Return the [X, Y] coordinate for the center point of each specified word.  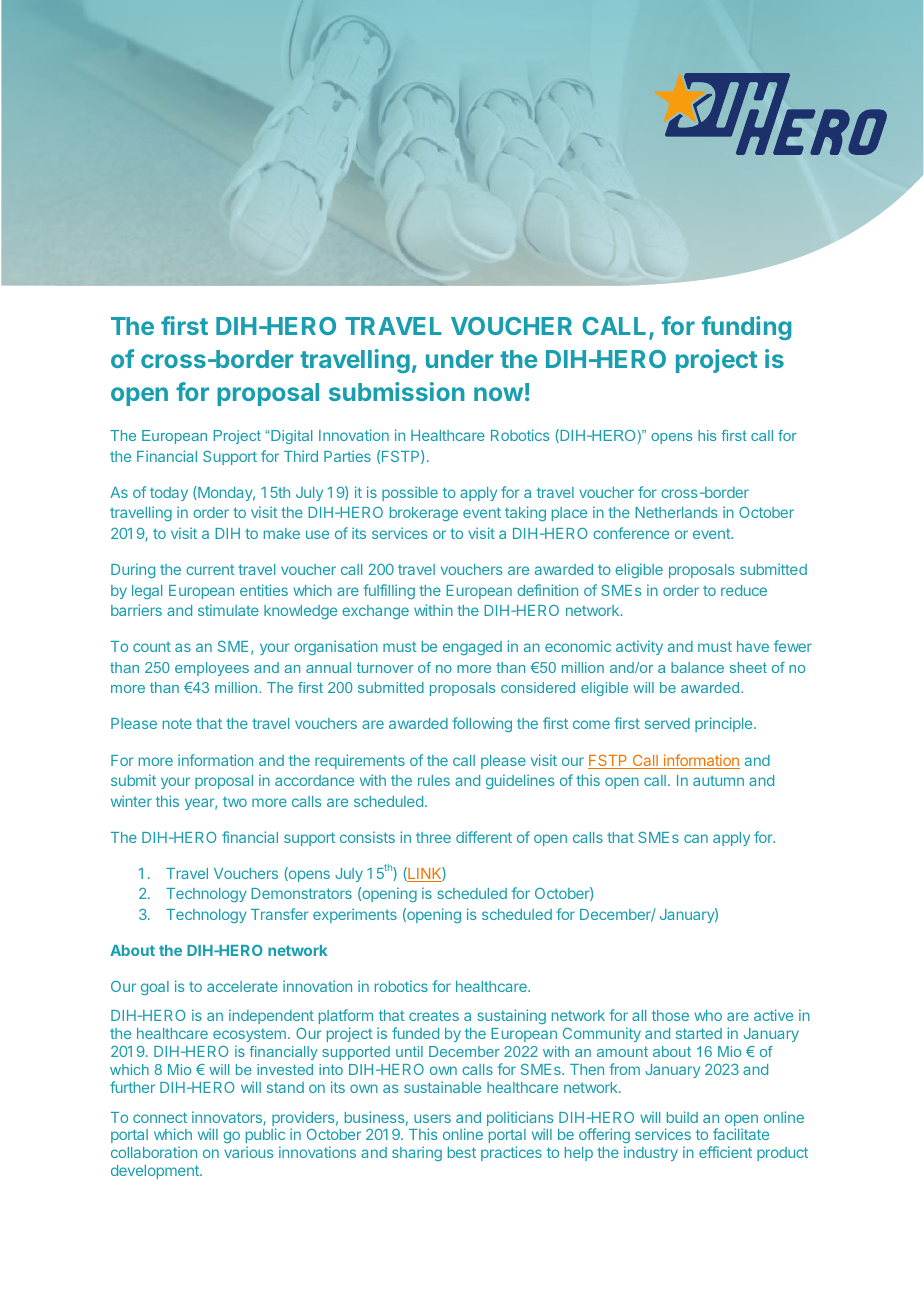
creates [434, 1015]
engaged [472, 648]
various [248, 1152]
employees [212, 669]
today [169, 494]
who [708, 1015]
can [696, 838]
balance [697, 667]
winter [131, 801]
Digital [290, 437]
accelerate [242, 986]
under [460, 359]
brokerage [424, 514]
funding [747, 328]
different [484, 837]
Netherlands [676, 512]
